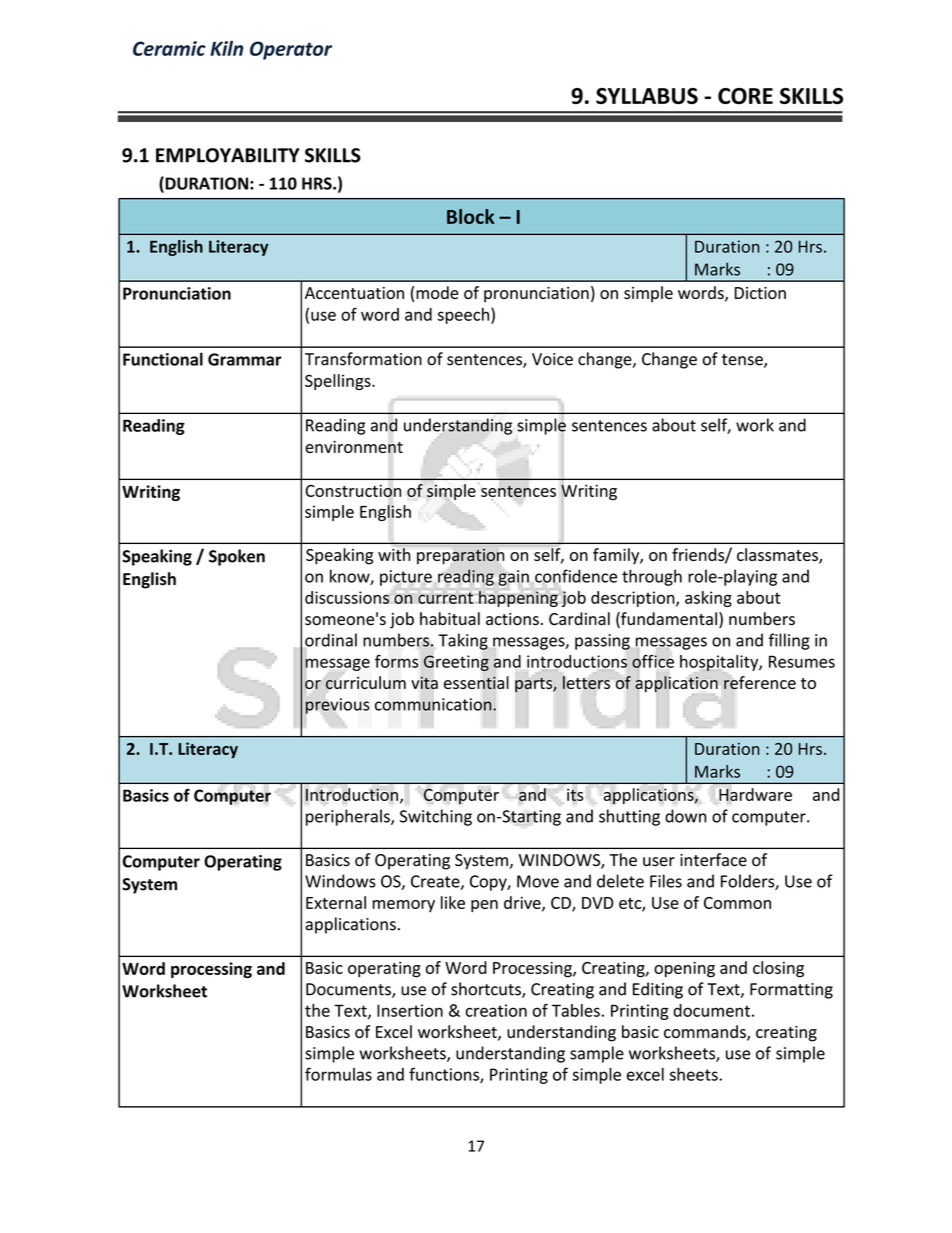 The image size is (952, 1233). What do you see at coordinates (476, 683) in the page?
I see `essential` at bounding box center [476, 683].
